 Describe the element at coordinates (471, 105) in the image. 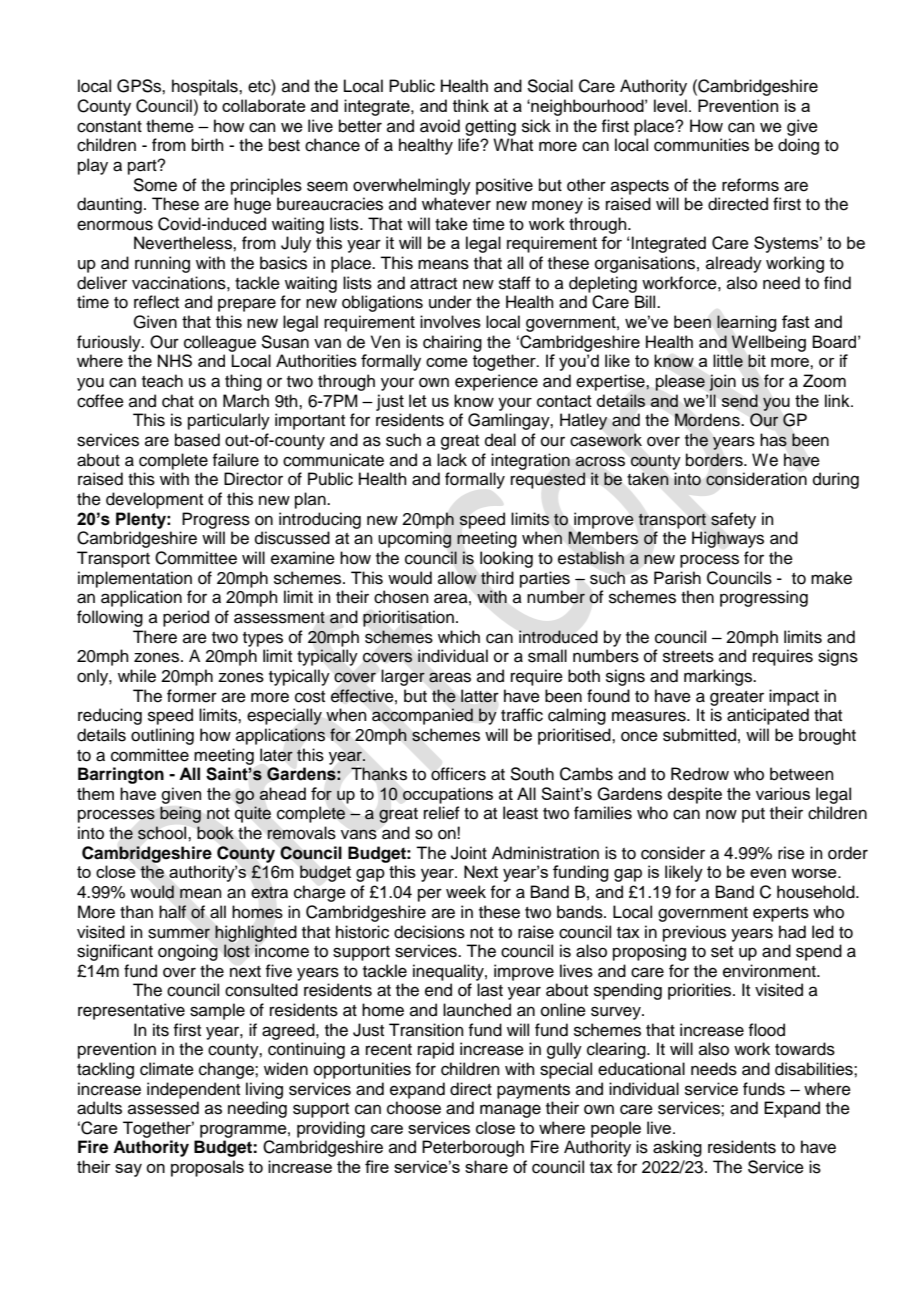

I see `think` at that location.
